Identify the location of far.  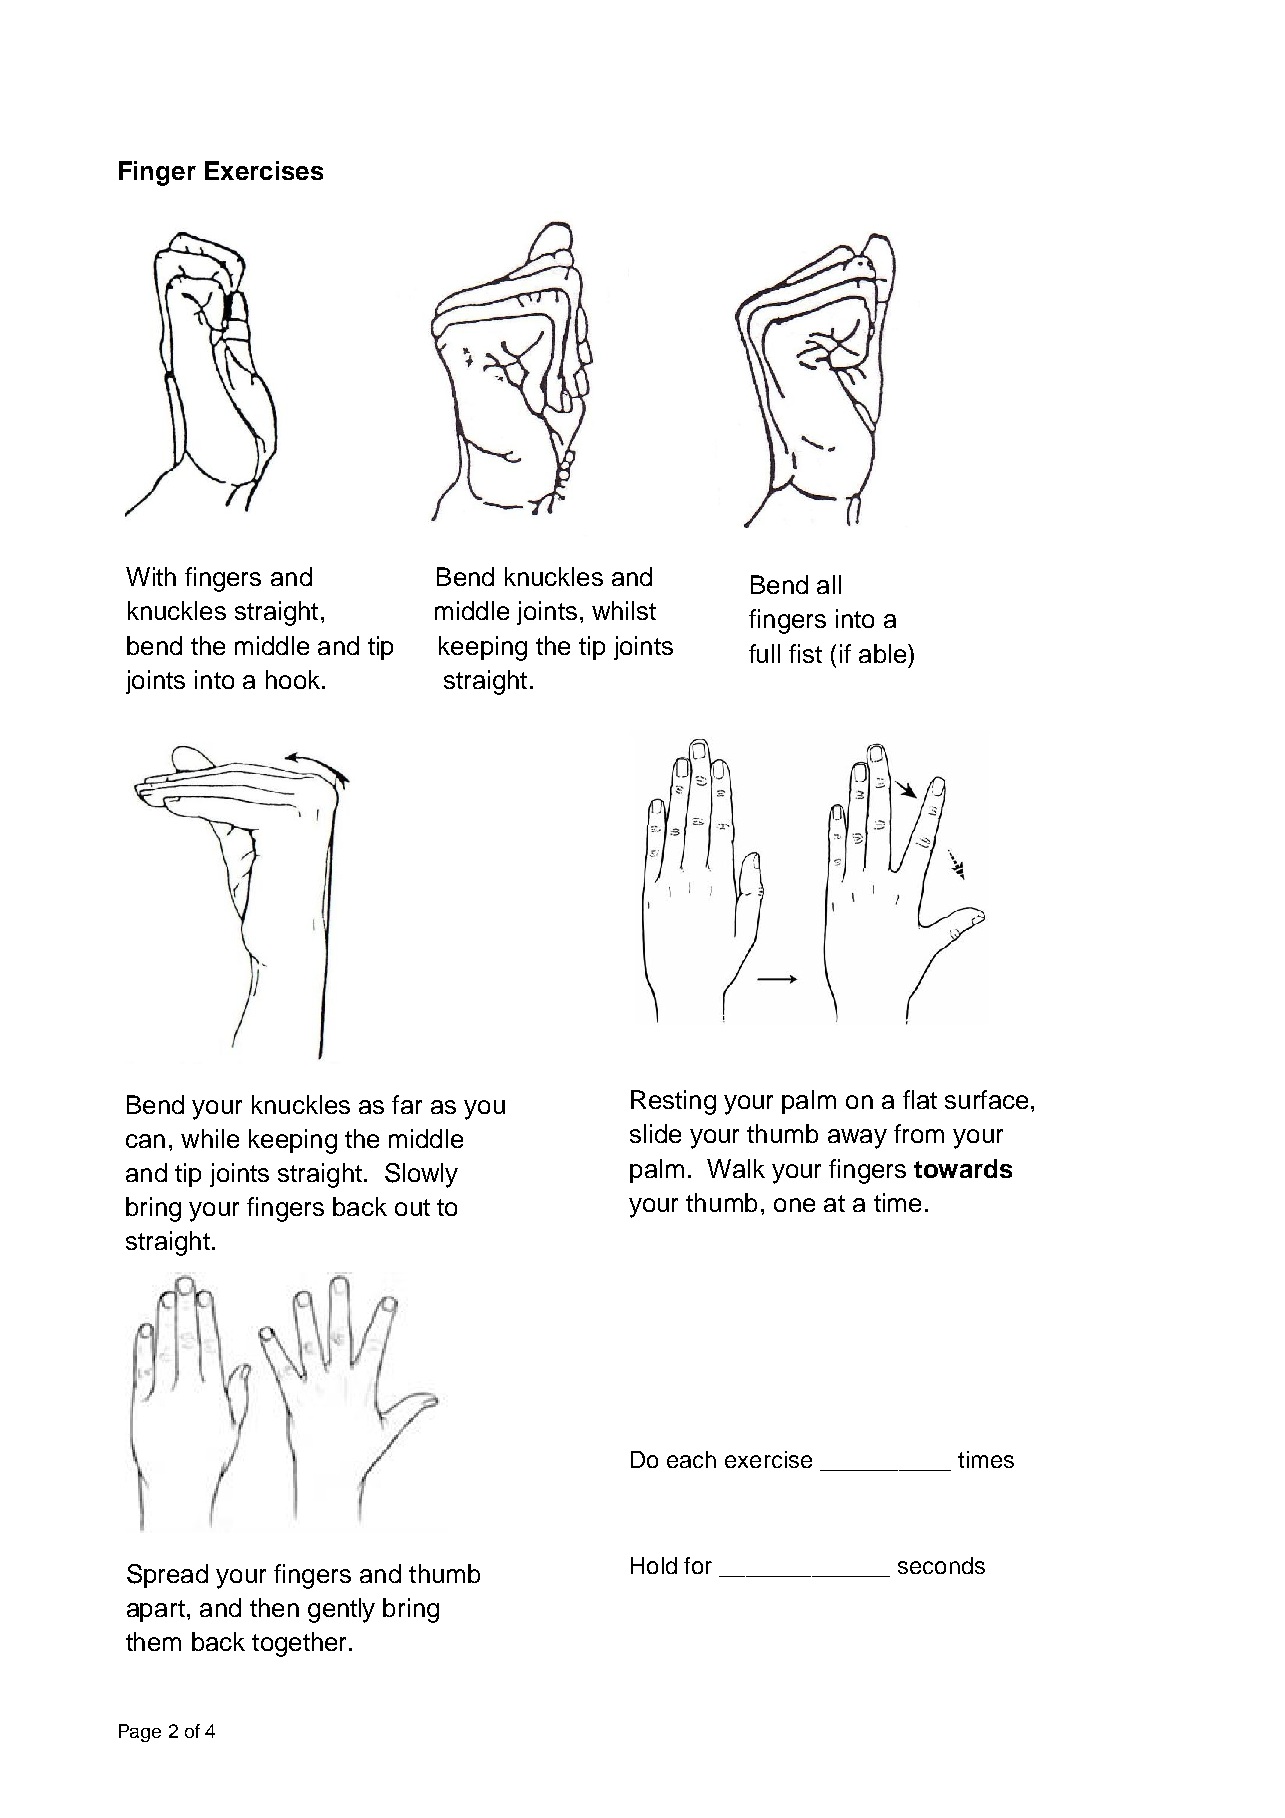
(407, 1104).
